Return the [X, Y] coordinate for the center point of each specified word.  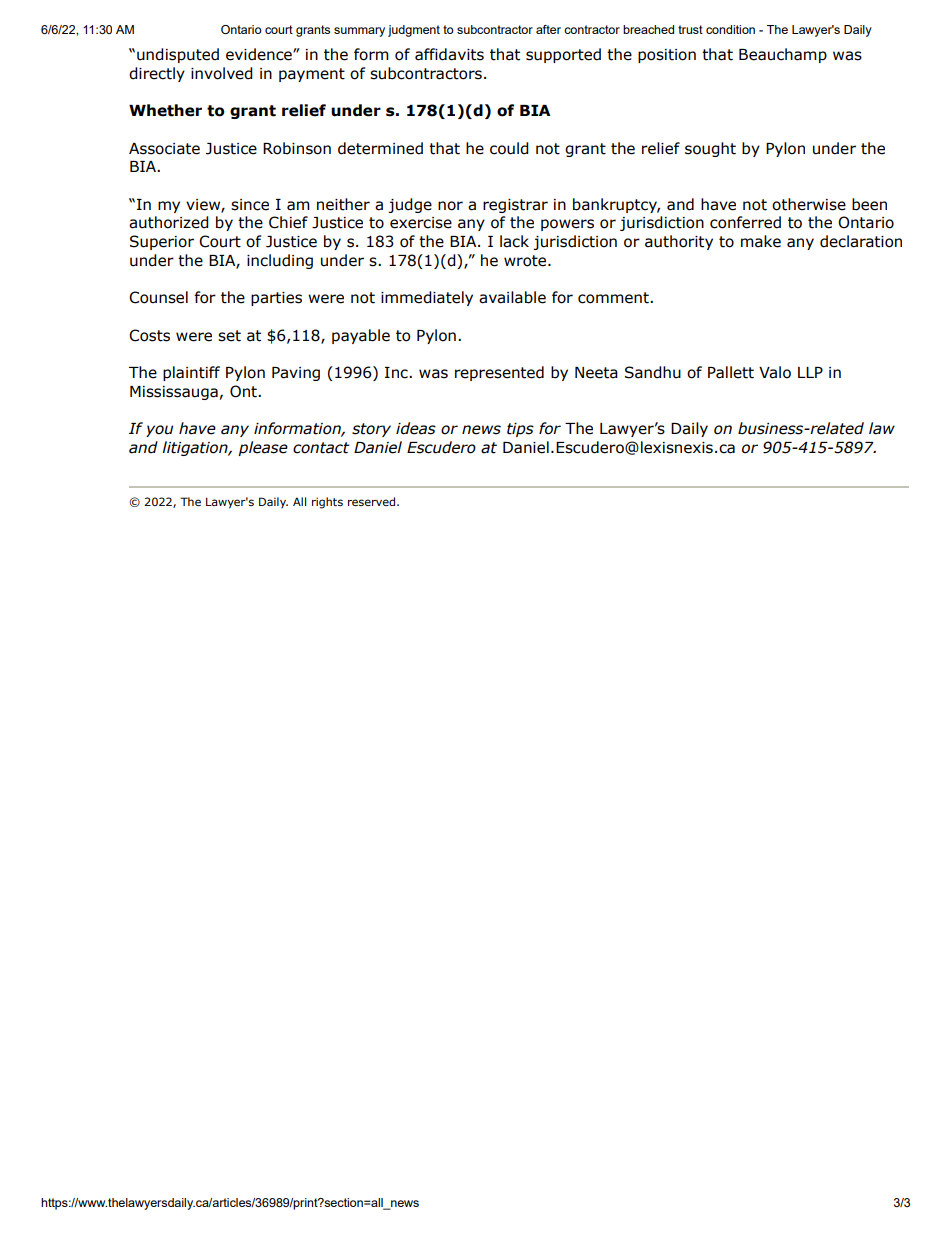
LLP [810, 372]
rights [327, 503]
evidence [260, 54]
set [229, 336]
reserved [371, 501]
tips [520, 430]
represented [499, 373]
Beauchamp [783, 55]
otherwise [809, 204]
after [548, 29]
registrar [515, 206]
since [250, 205]
